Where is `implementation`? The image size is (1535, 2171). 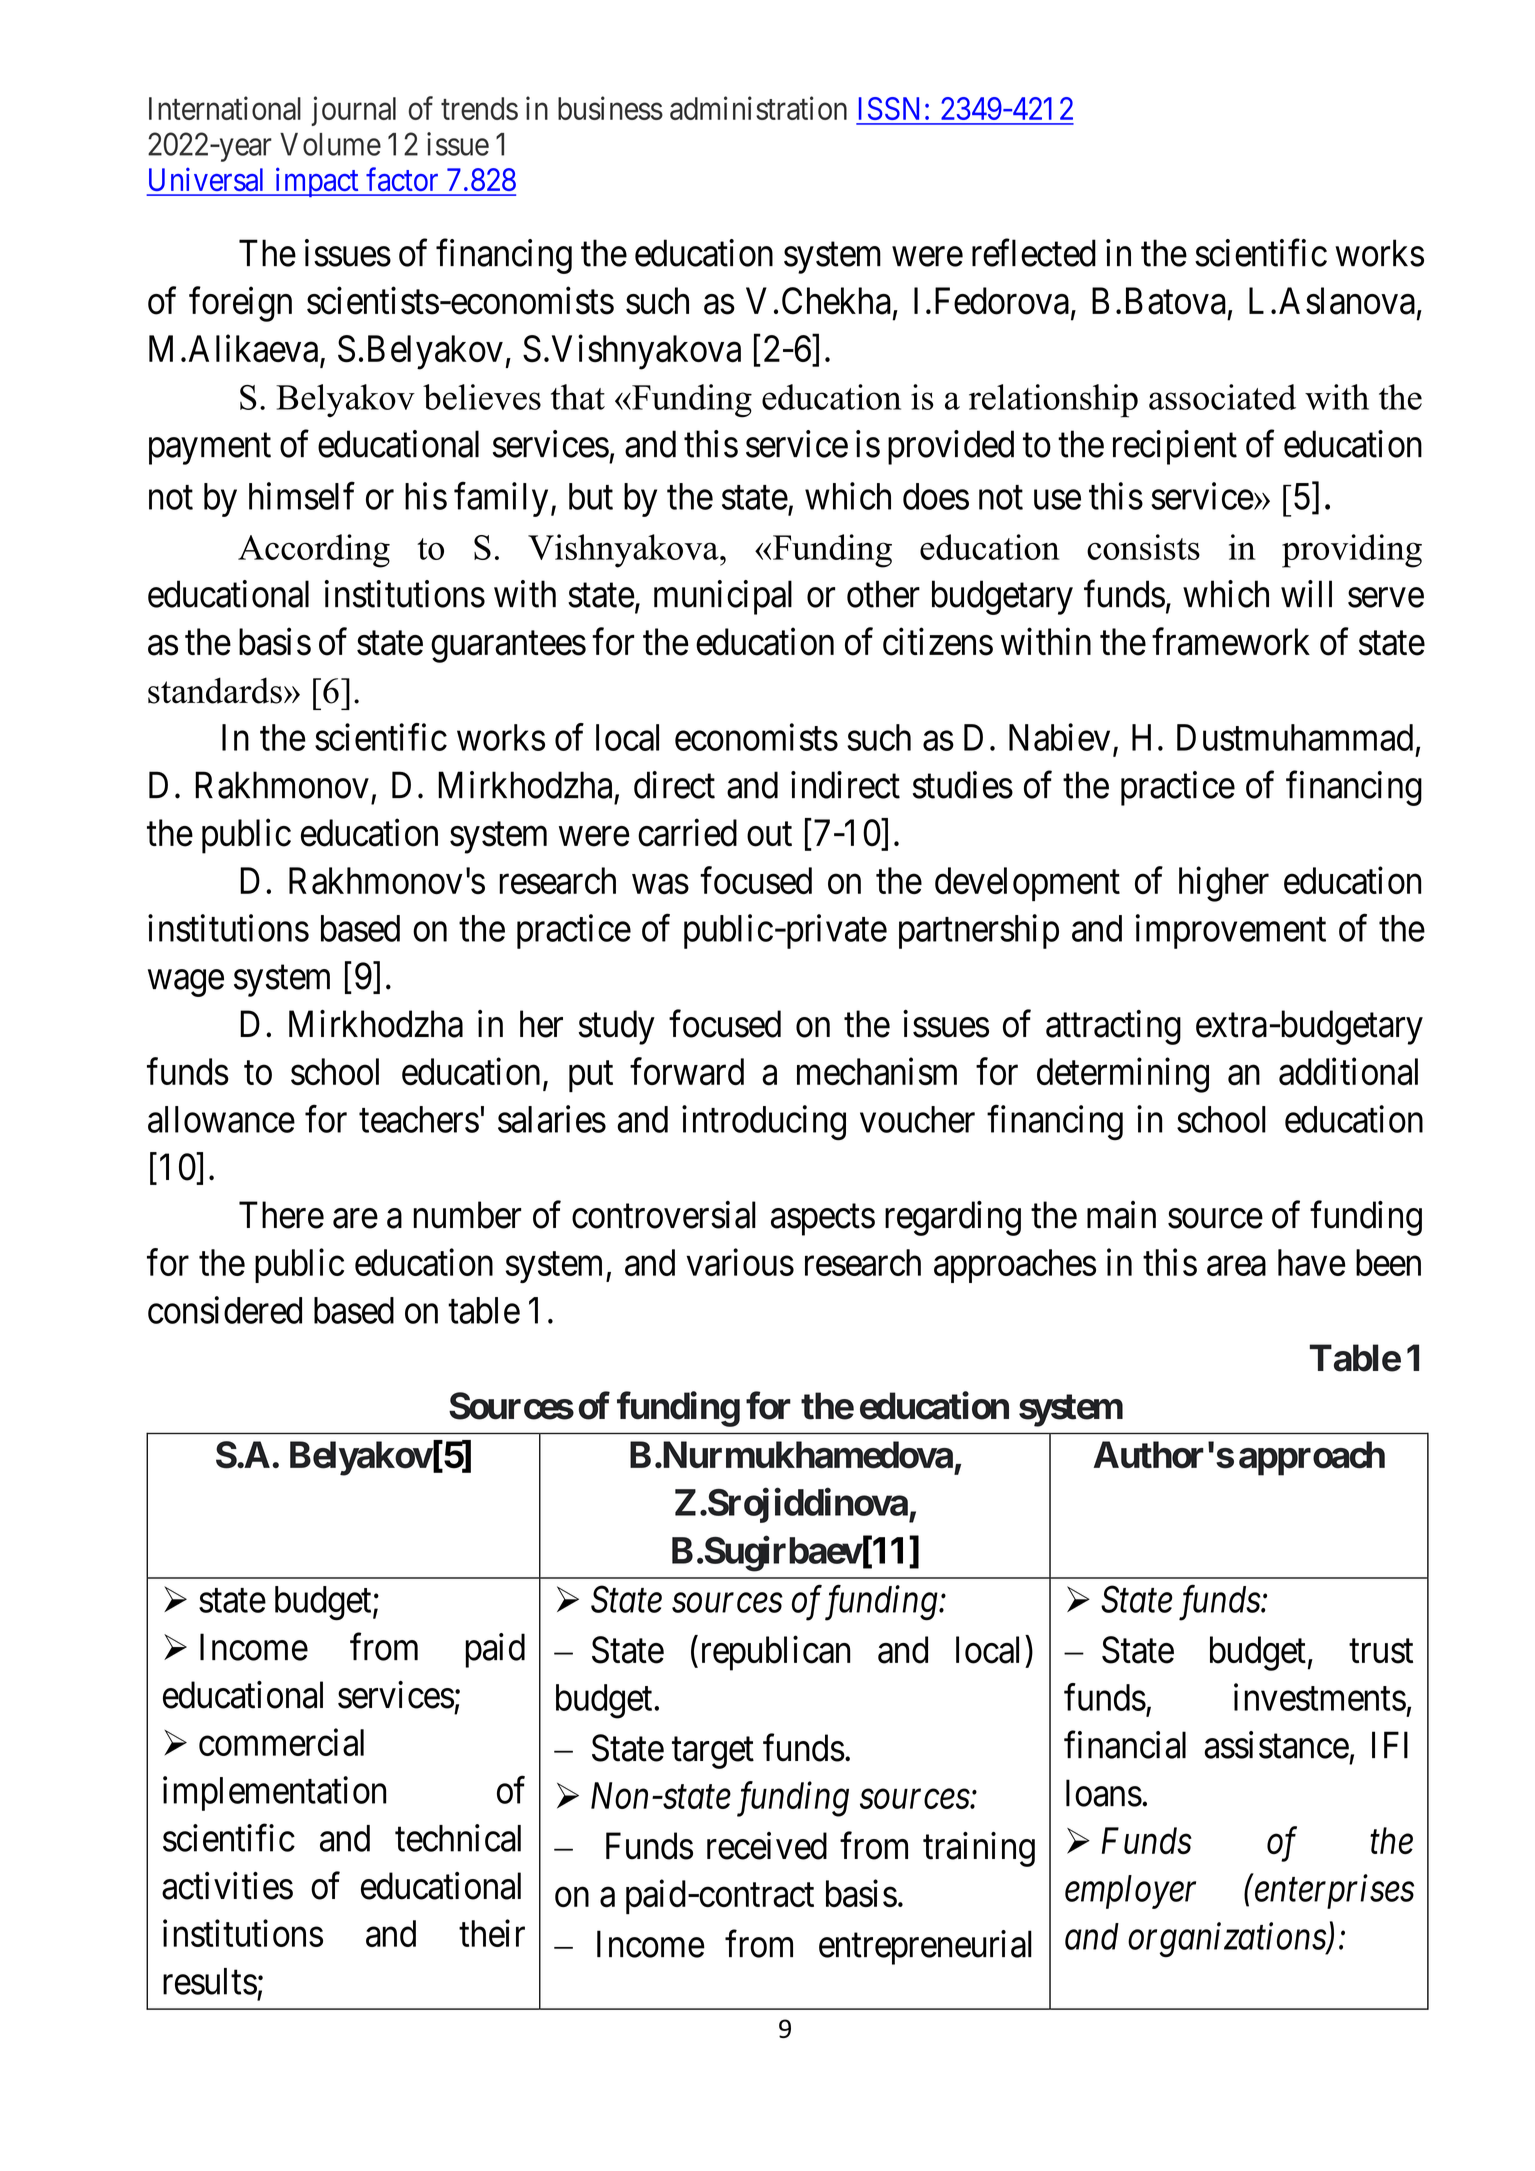
implementation is located at coordinates (274, 1793).
